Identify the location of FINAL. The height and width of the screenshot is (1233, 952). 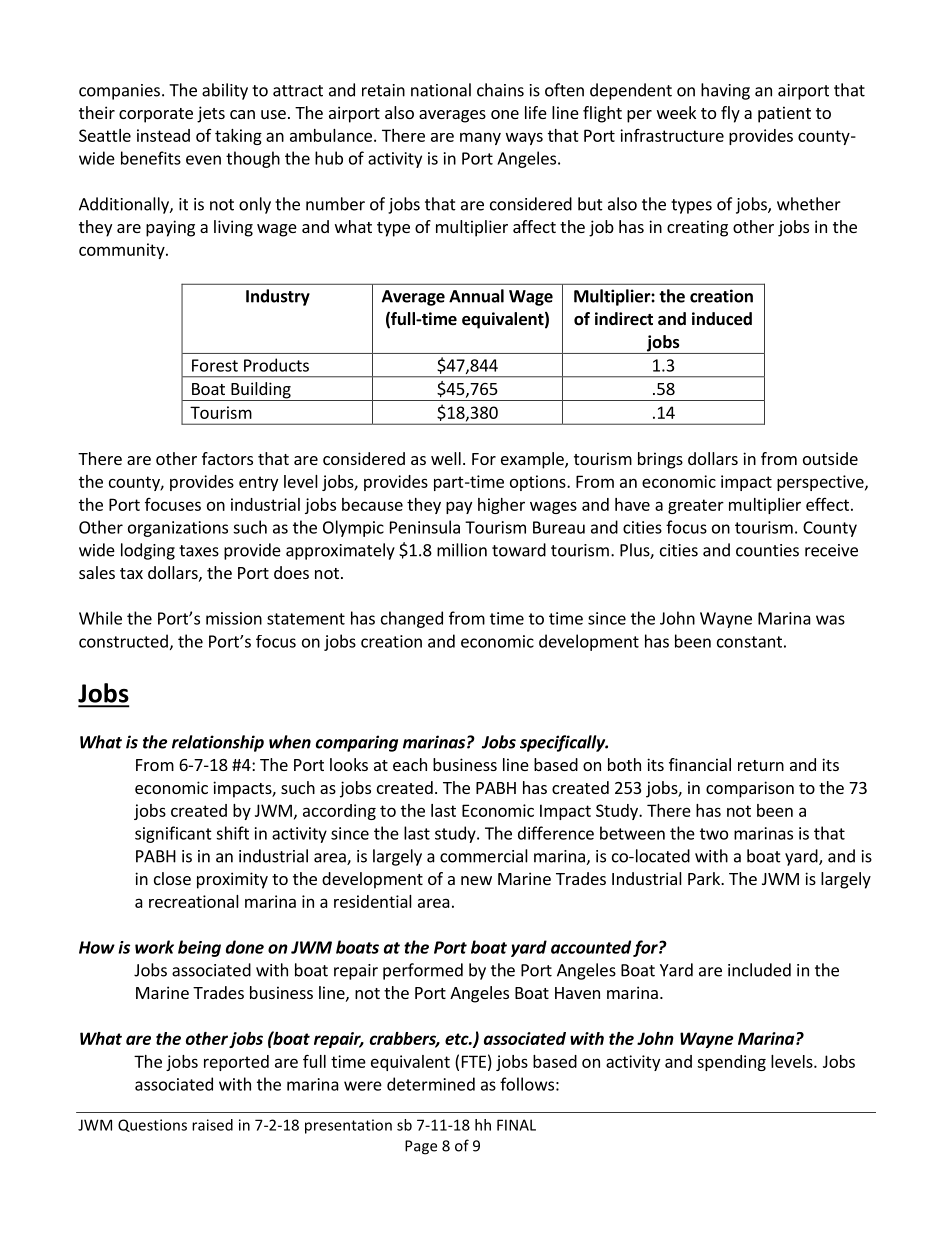
(516, 1125).
